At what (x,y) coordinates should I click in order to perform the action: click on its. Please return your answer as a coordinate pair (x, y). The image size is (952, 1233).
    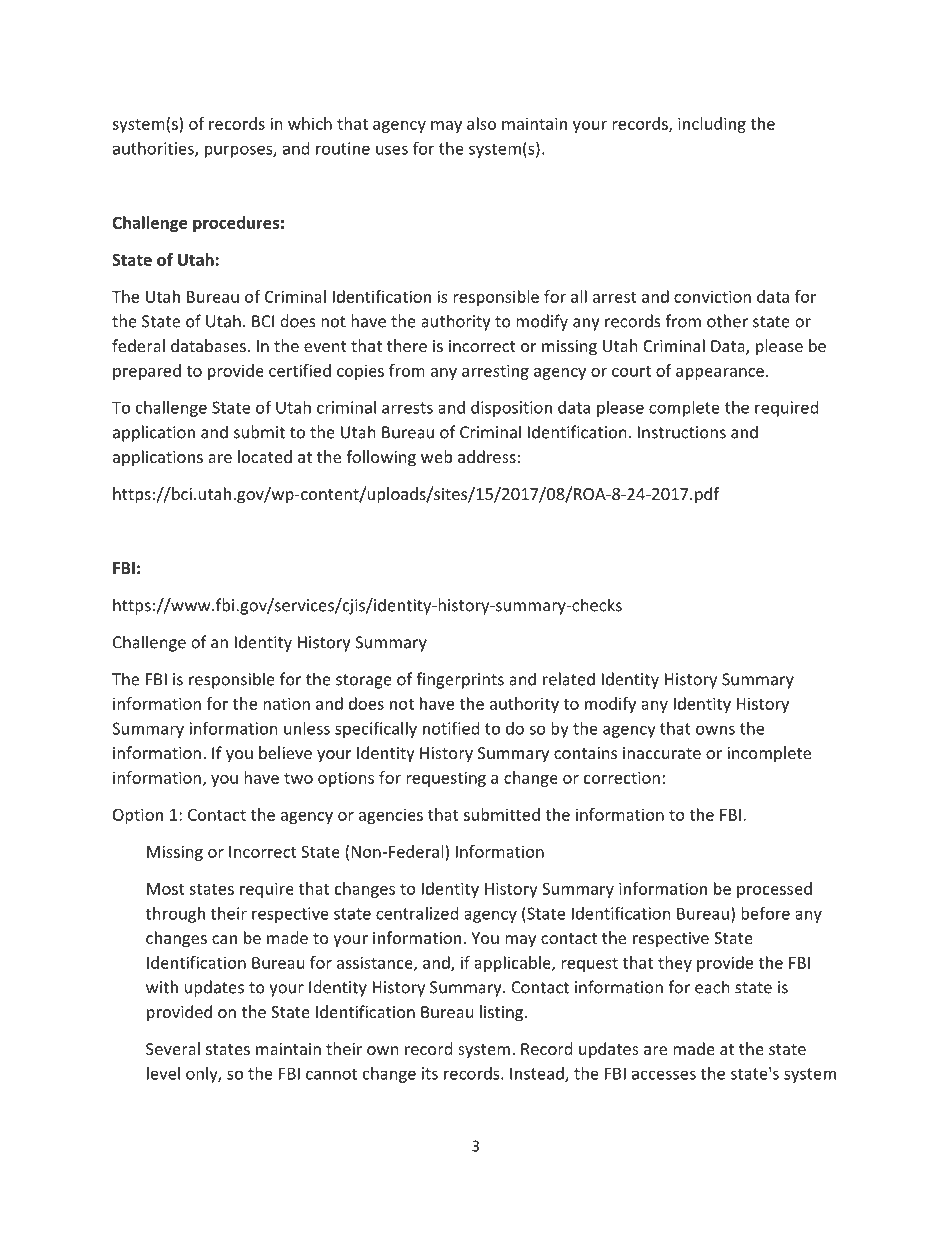
    Looking at the image, I should click on (430, 1073).
